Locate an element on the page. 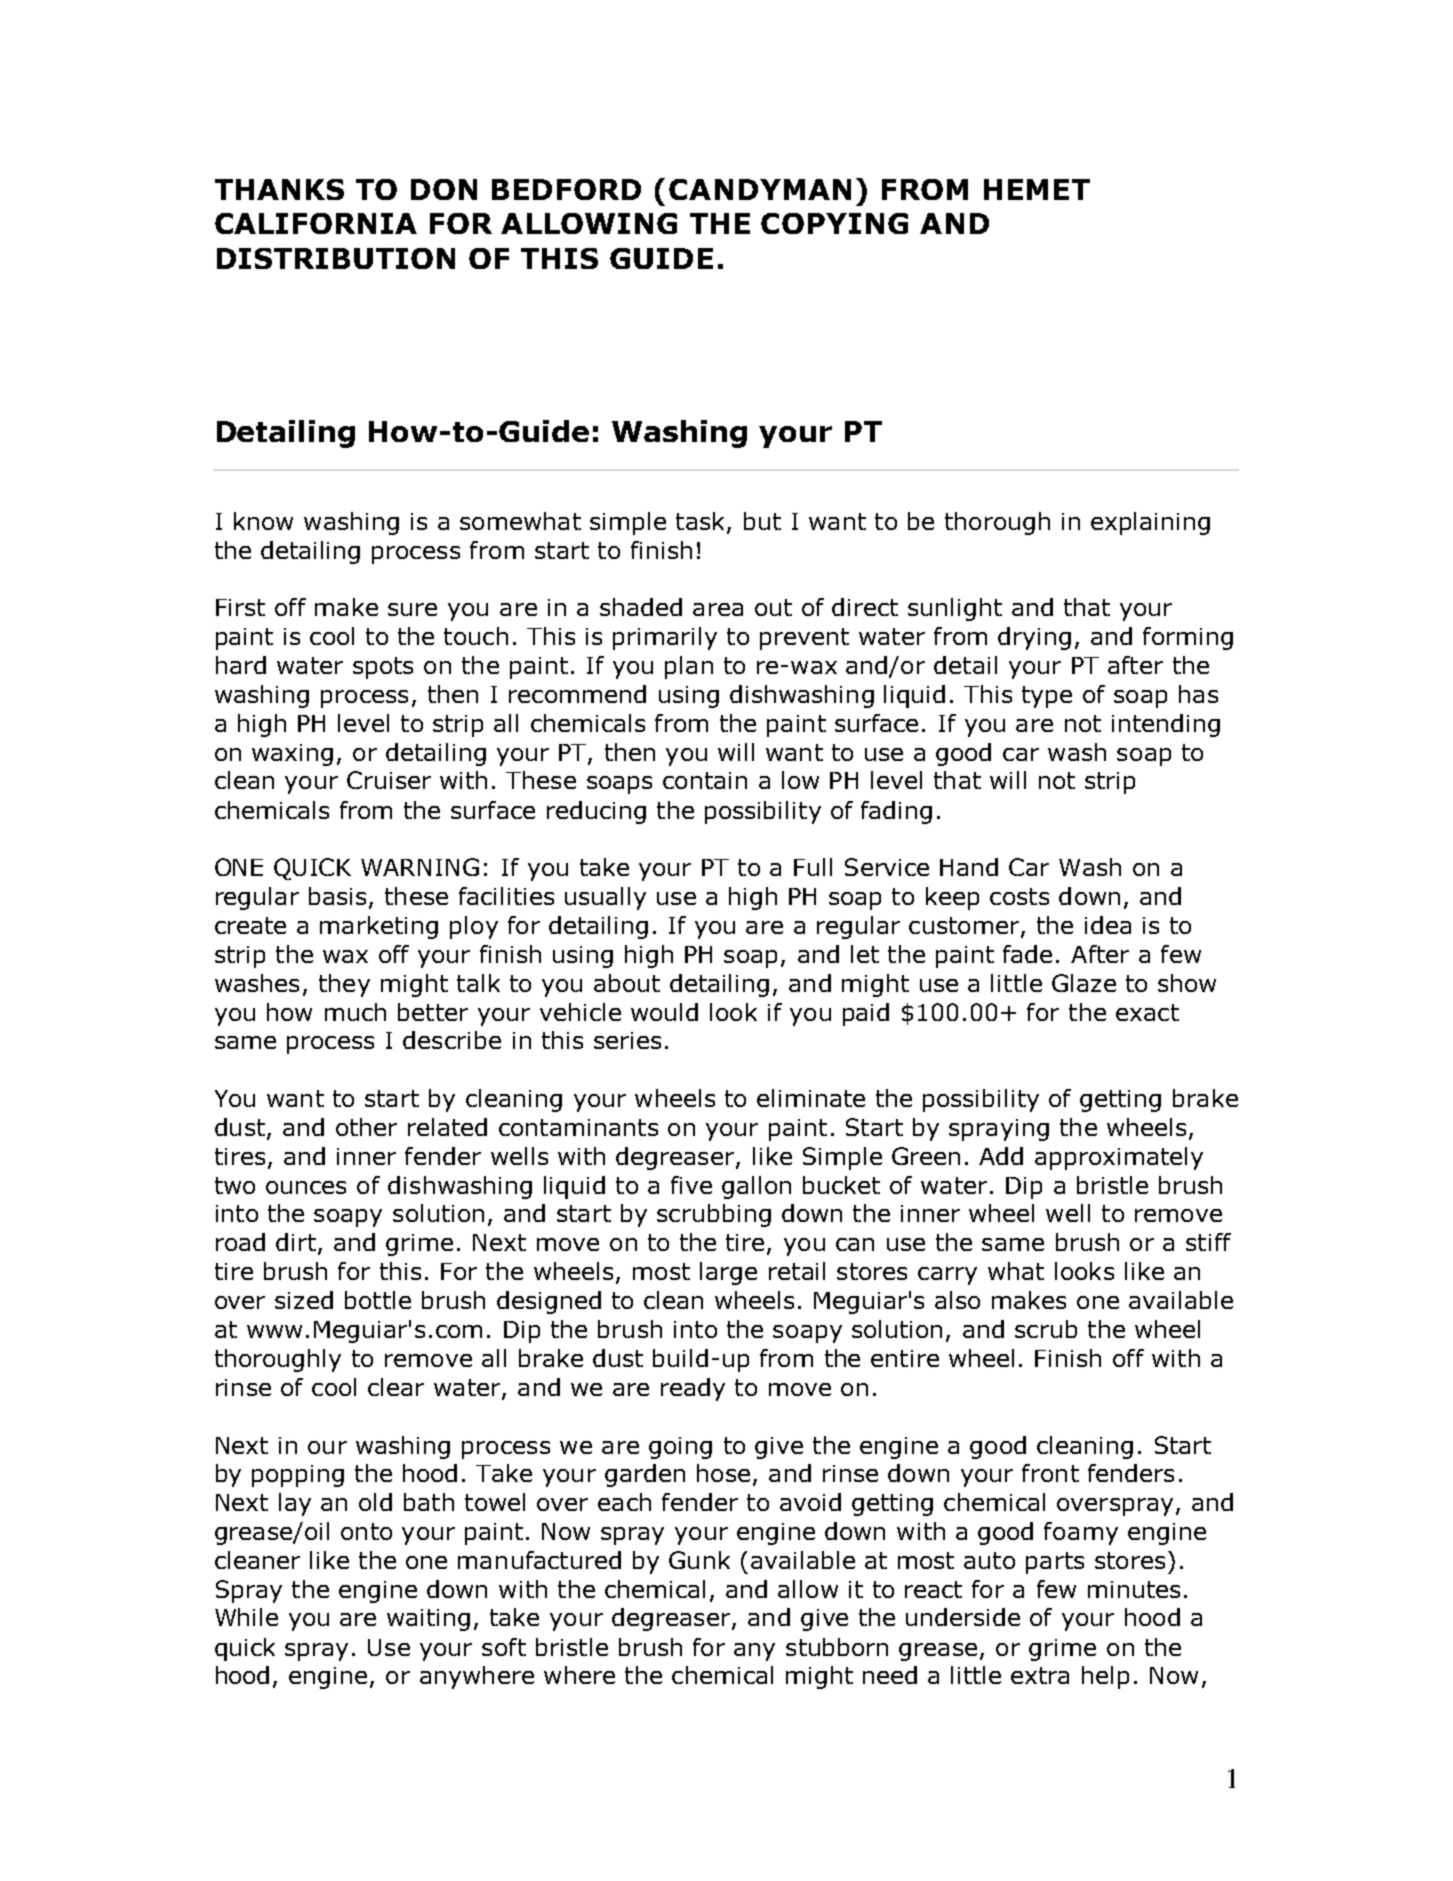  approximately is located at coordinates (1119, 1158).
